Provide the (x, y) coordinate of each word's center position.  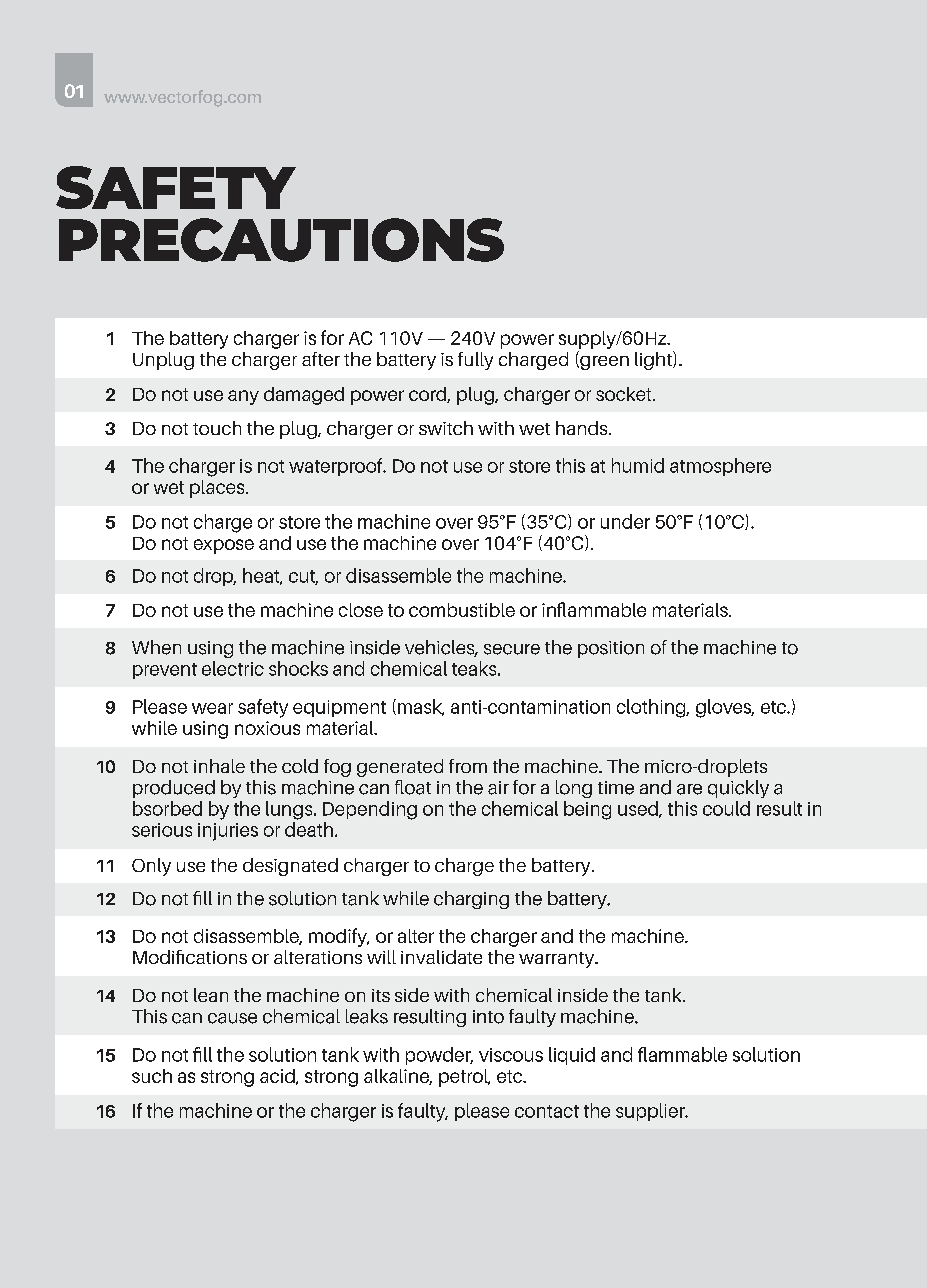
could (726, 808)
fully (475, 361)
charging (471, 900)
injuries (228, 832)
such (152, 1076)
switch (446, 428)
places (218, 489)
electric (233, 668)
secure (512, 649)
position (611, 649)
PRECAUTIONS (281, 240)
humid (638, 465)
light (654, 360)
